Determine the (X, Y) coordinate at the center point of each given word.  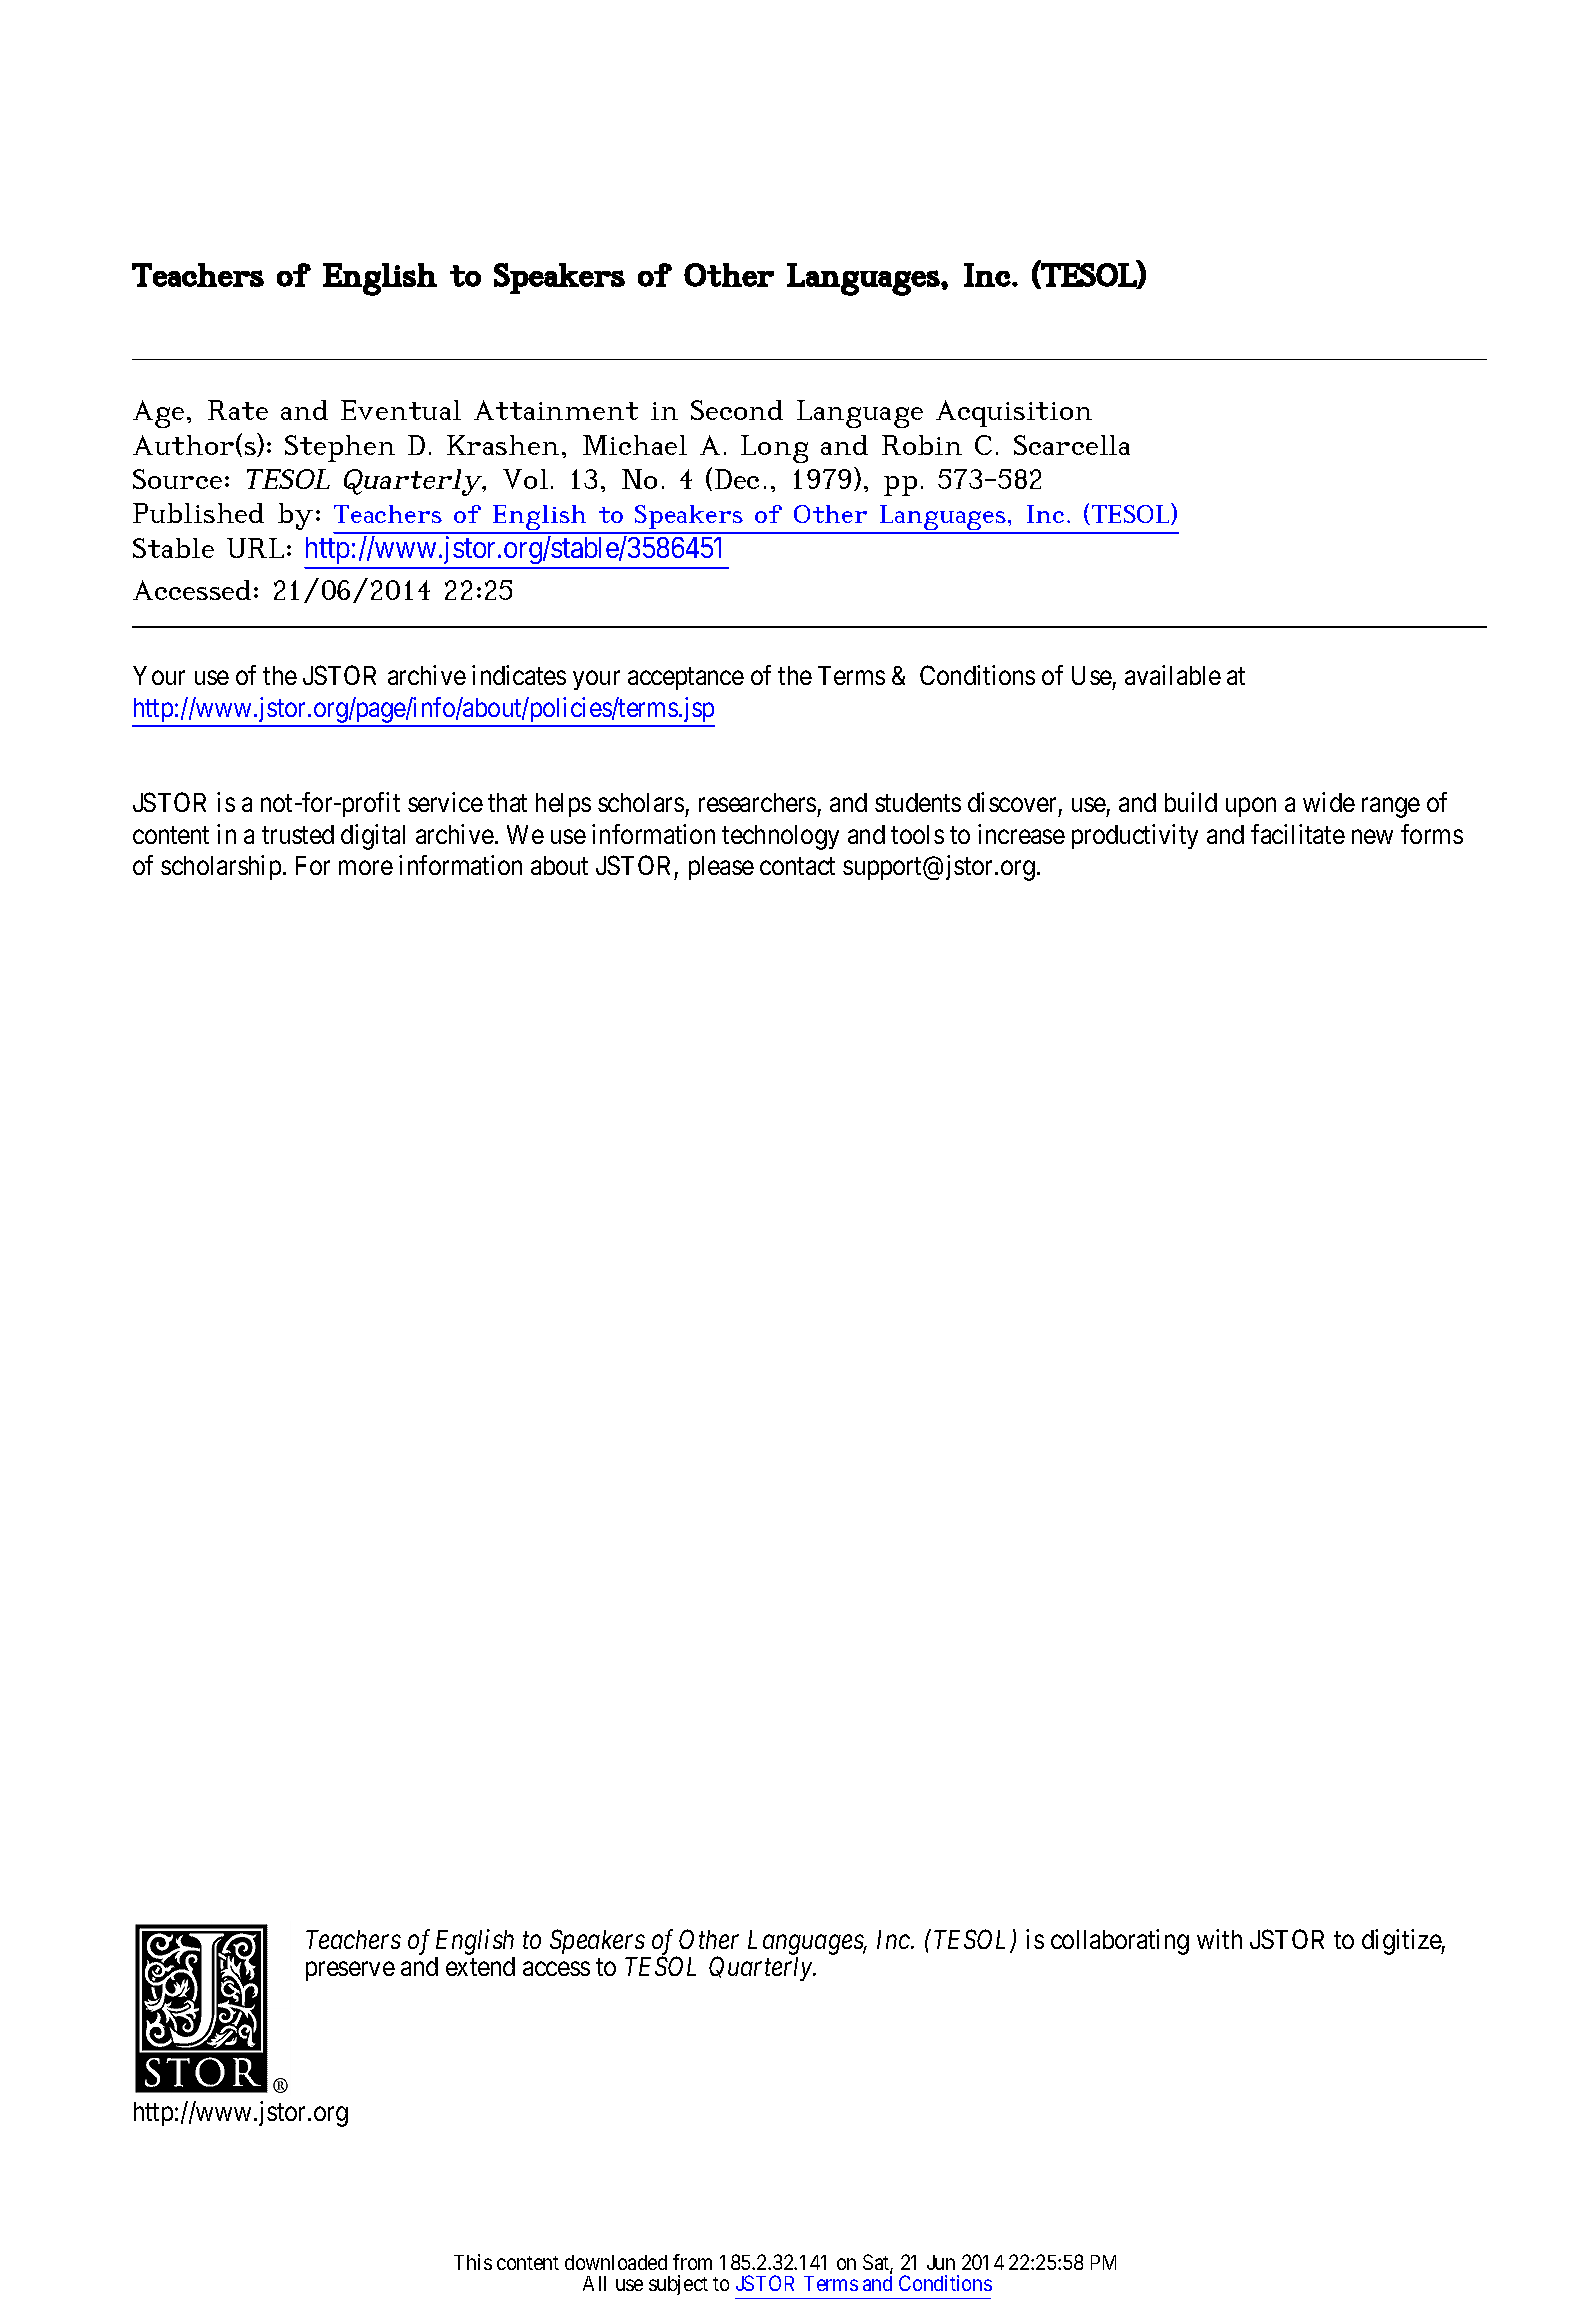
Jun (941, 2262)
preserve (350, 1971)
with (1219, 1939)
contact (797, 866)
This (473, 2262)
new (1372, 836)
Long (774, 449)
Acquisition (1014, 413)
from (692, 2262)
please (721, 868)
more (366, 868)
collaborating (1120, 1942)
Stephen (340, 448)
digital (373, 837)
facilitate (1298, 834)
